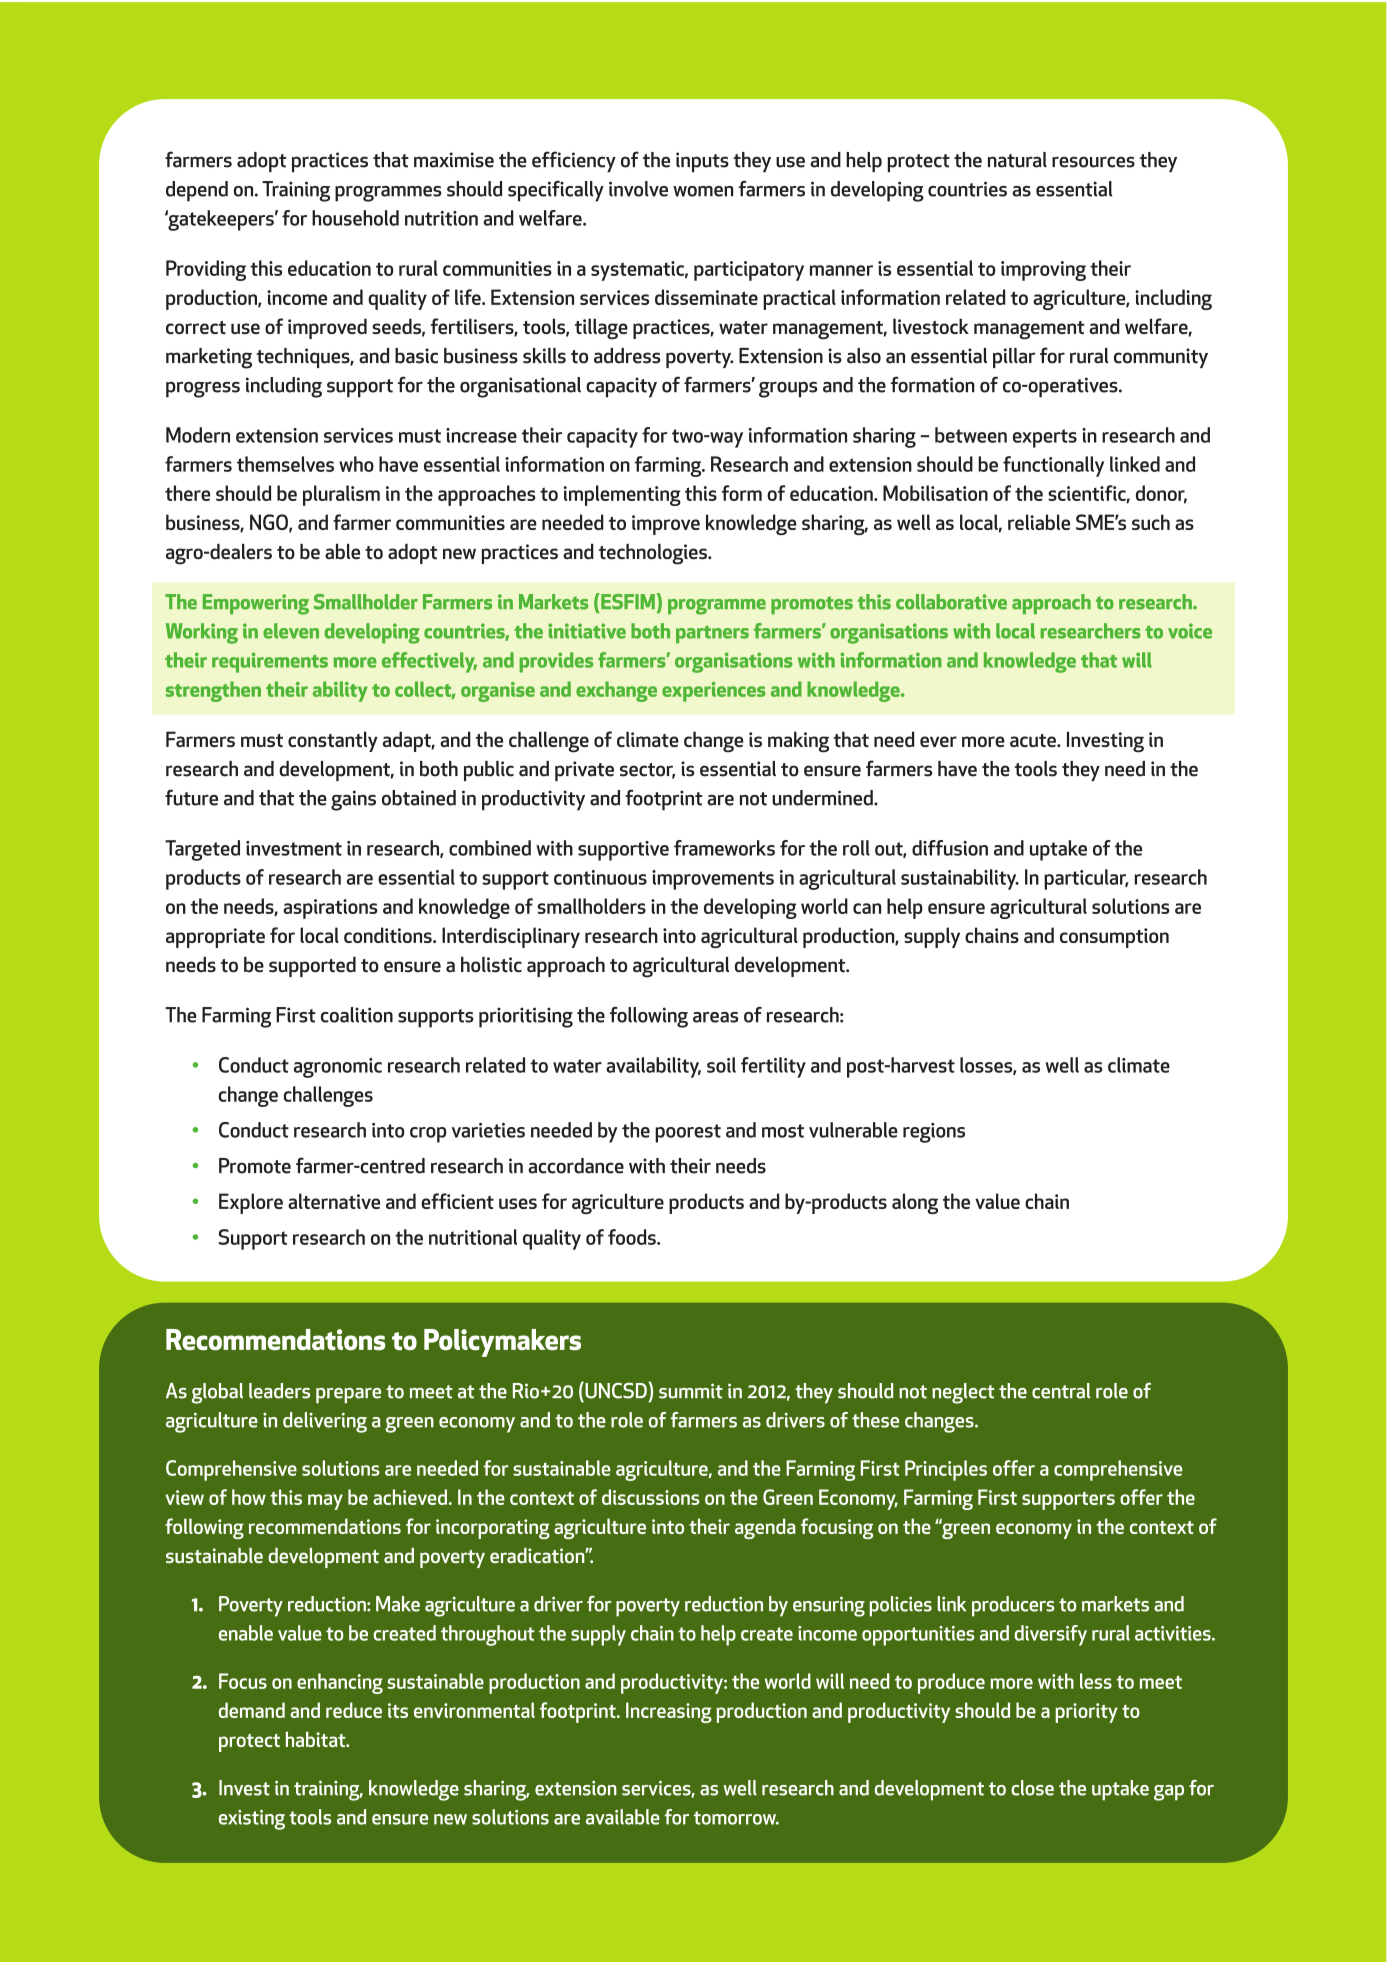 This screenshot has width=1387, height=1962. I want to click on eleven, so click(291, 631).
